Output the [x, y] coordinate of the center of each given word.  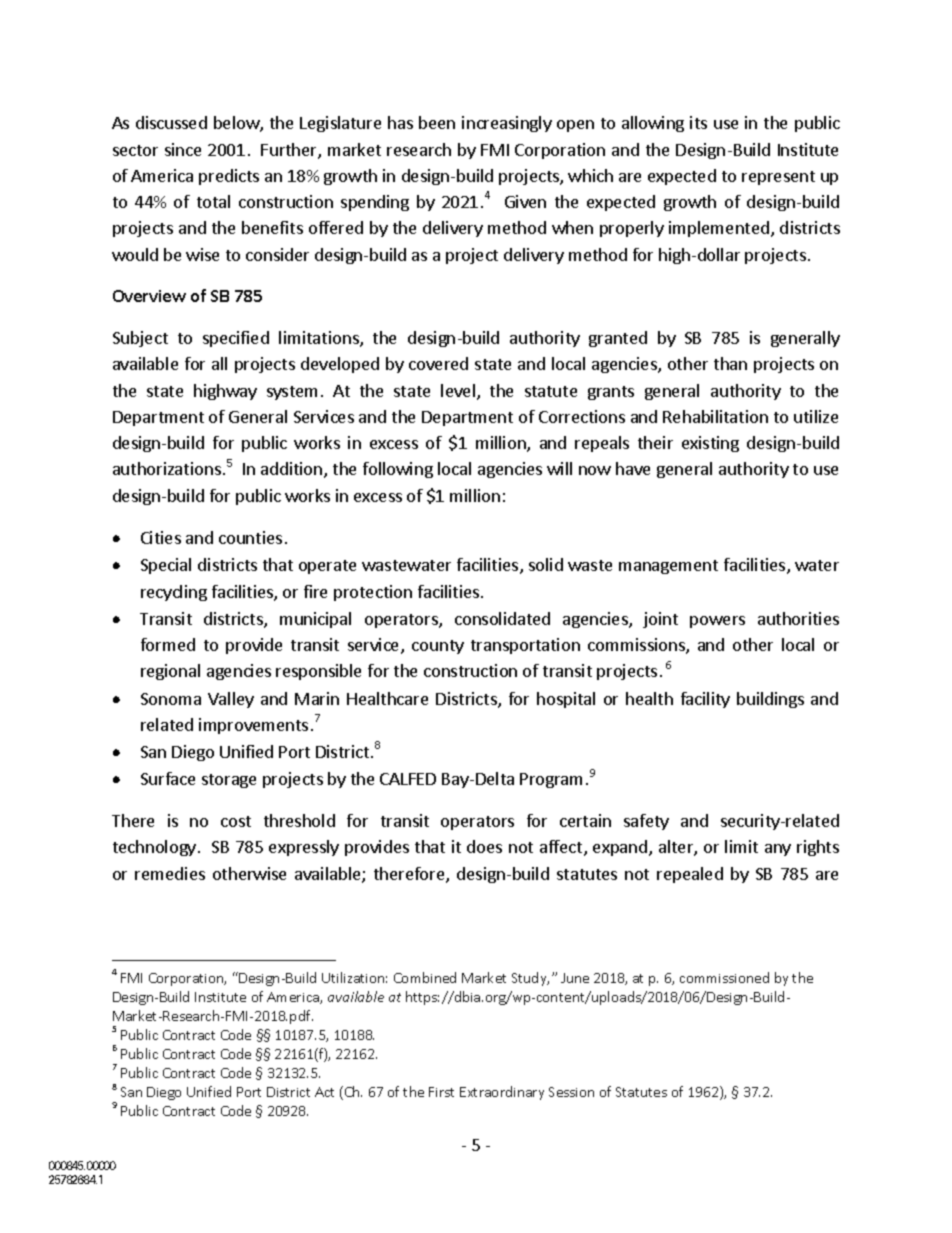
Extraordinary [502, 1093]
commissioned [724, 977]
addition [293, 470]
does [484, 846]
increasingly [507, 124]
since [183, 149]
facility [705, 700]
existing [710, 444]
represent [778, 178]
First [441, 1092]
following [398, 470]
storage [229, 781]
